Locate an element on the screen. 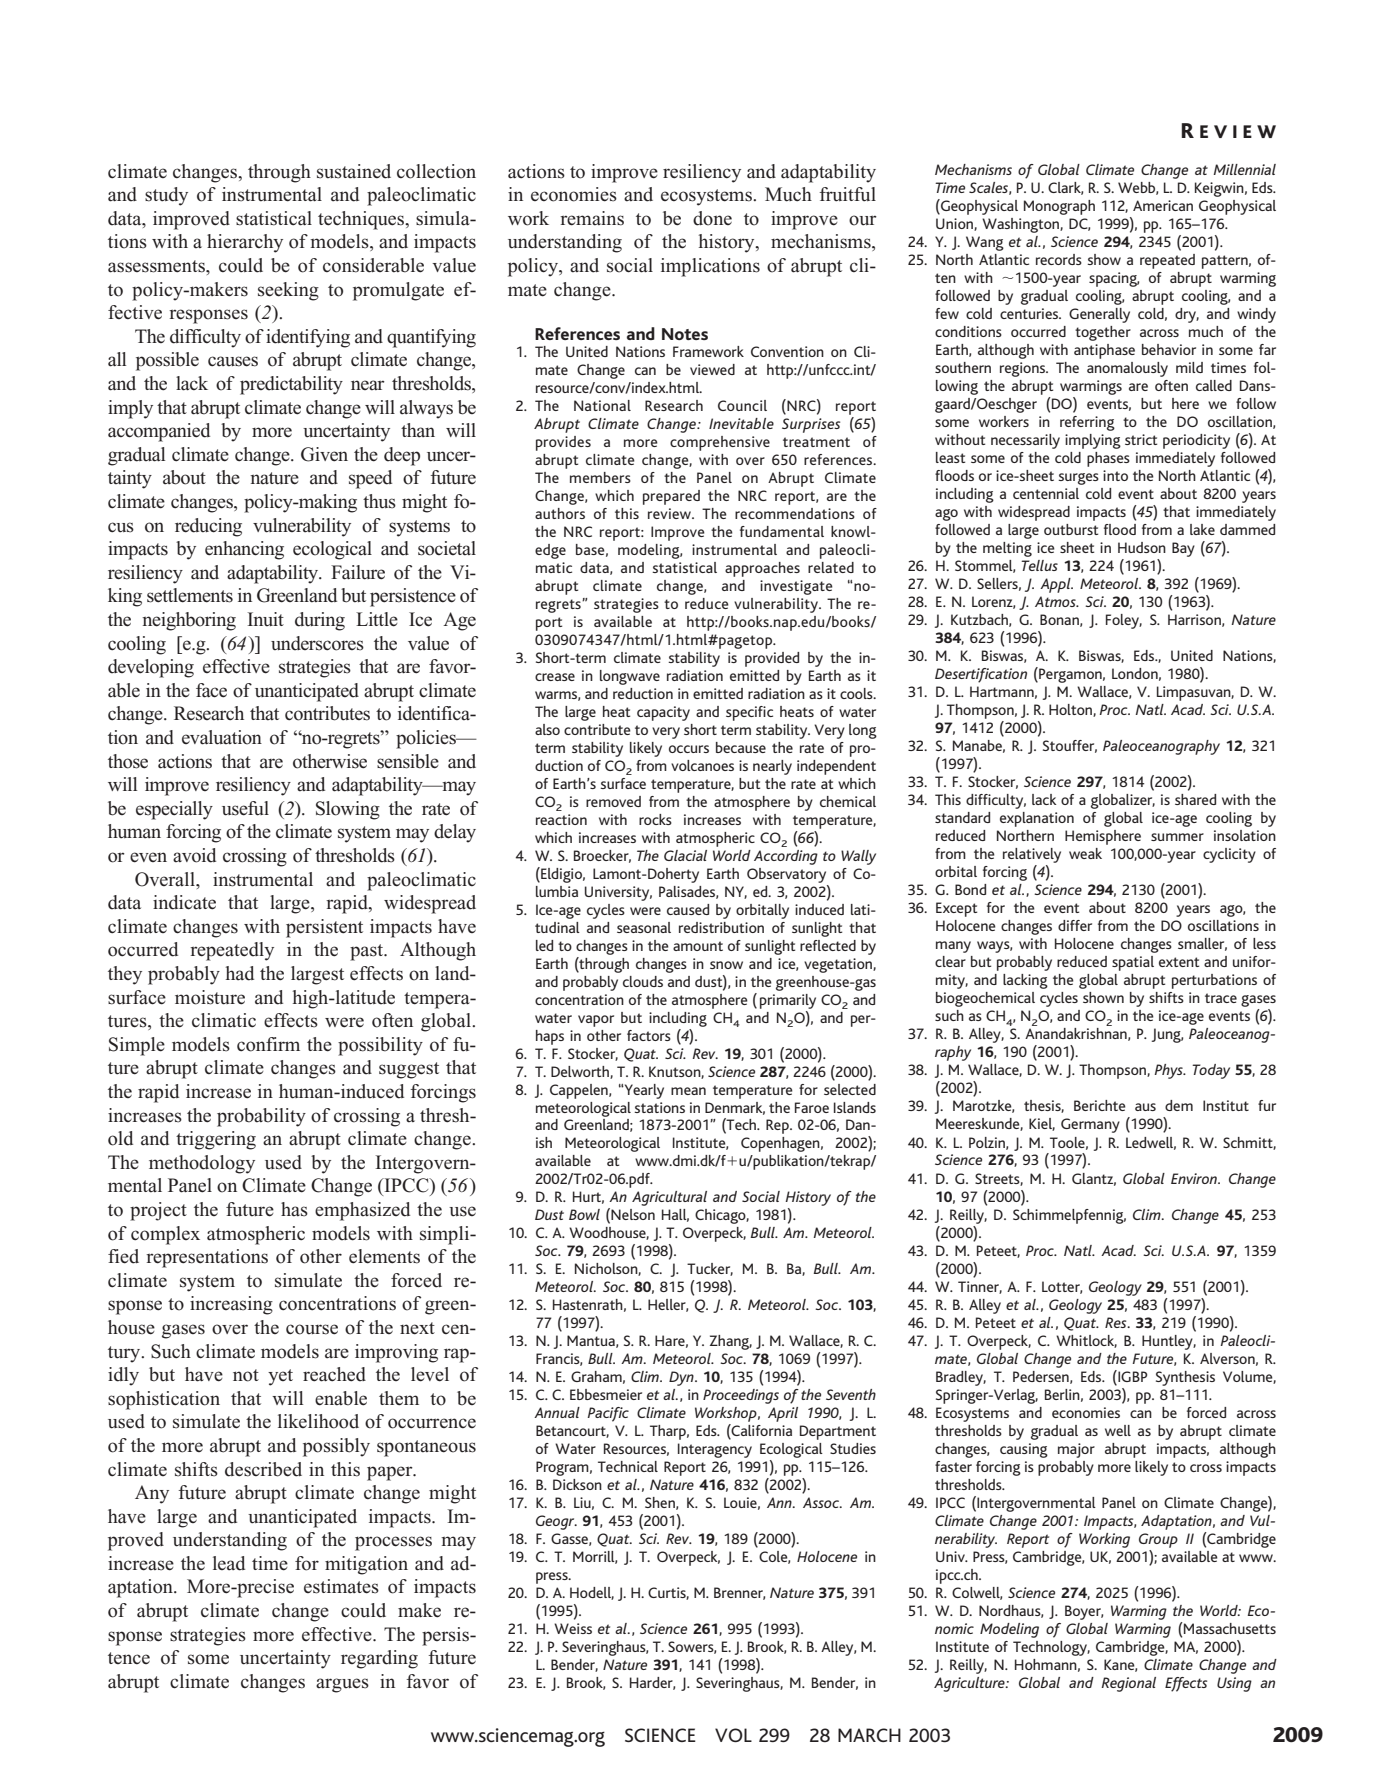 The image size is (1375, 1780). hierarchy is located at coordinates (245, 243).
